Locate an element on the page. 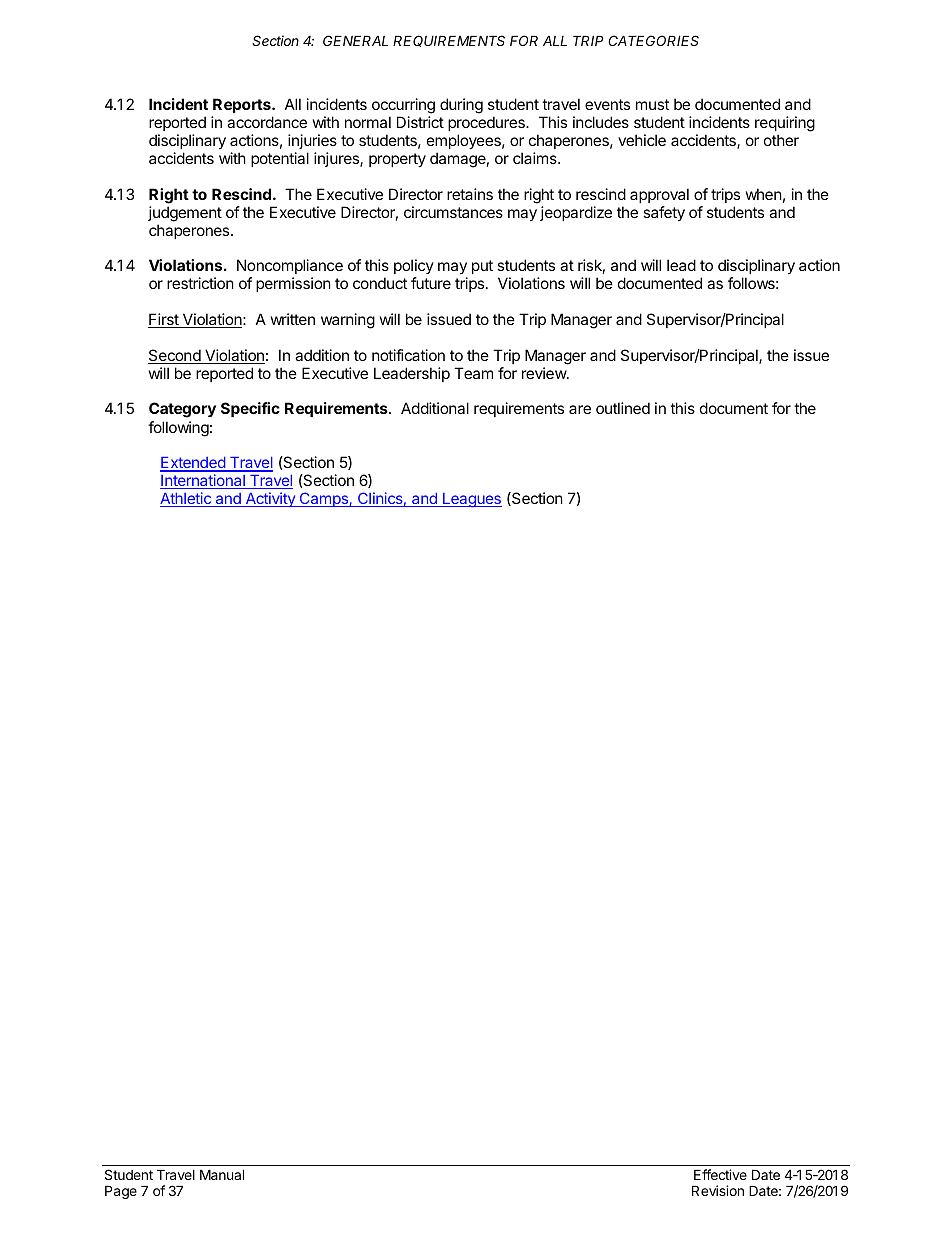  during is located at coordinates (461, 106).
